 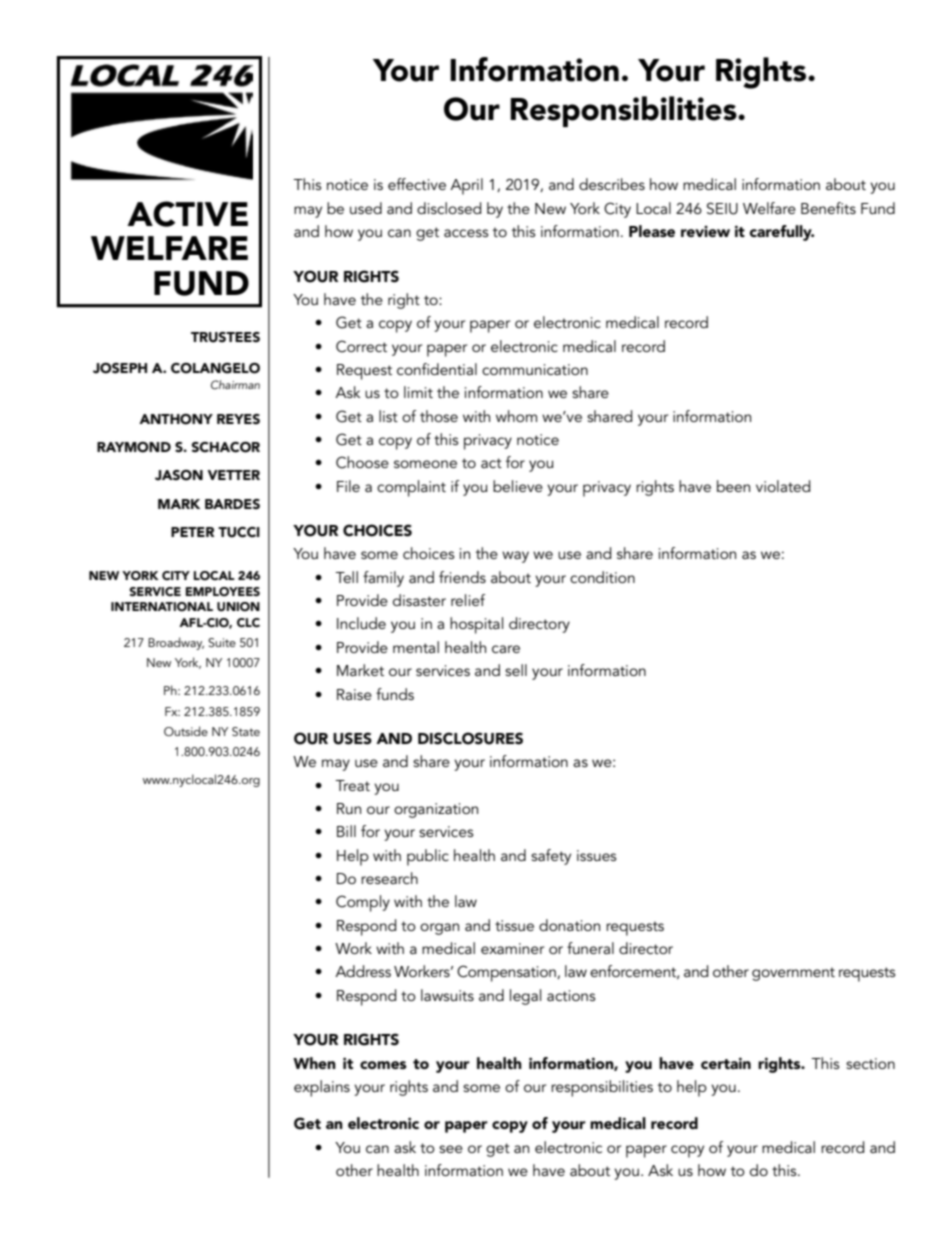 What do you see at coordinates (516, 670) in the screenshot?
I see `sell` at bounding box center [516, 670].
